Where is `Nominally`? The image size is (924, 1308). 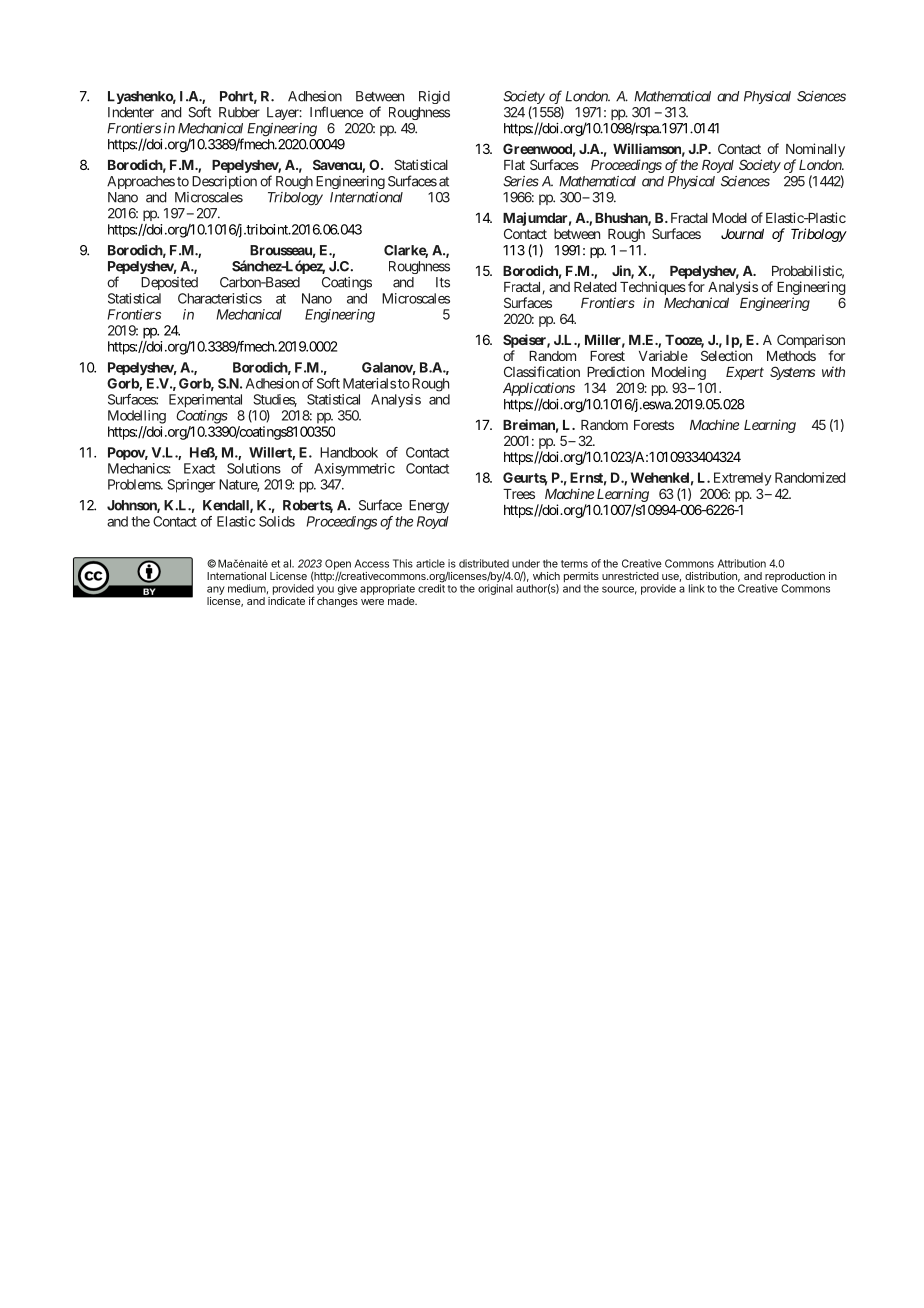
Nominally is located at coordinates (815, 150).
